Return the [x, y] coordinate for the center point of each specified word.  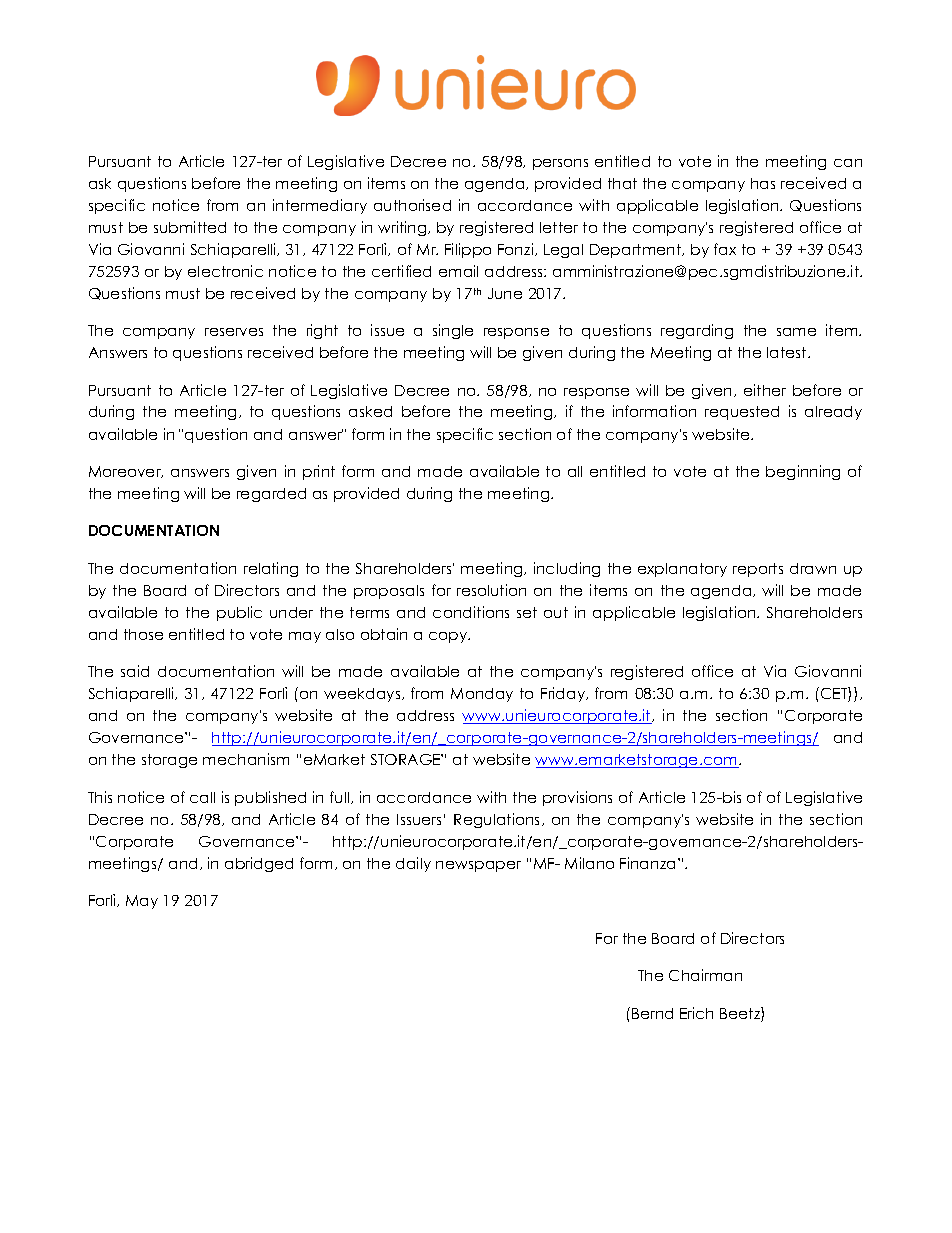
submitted [190, 227]
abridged [259, 864]
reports [758, 570]
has [763, 183]
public [239, 613]
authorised [412, 205]
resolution [491, 590]
